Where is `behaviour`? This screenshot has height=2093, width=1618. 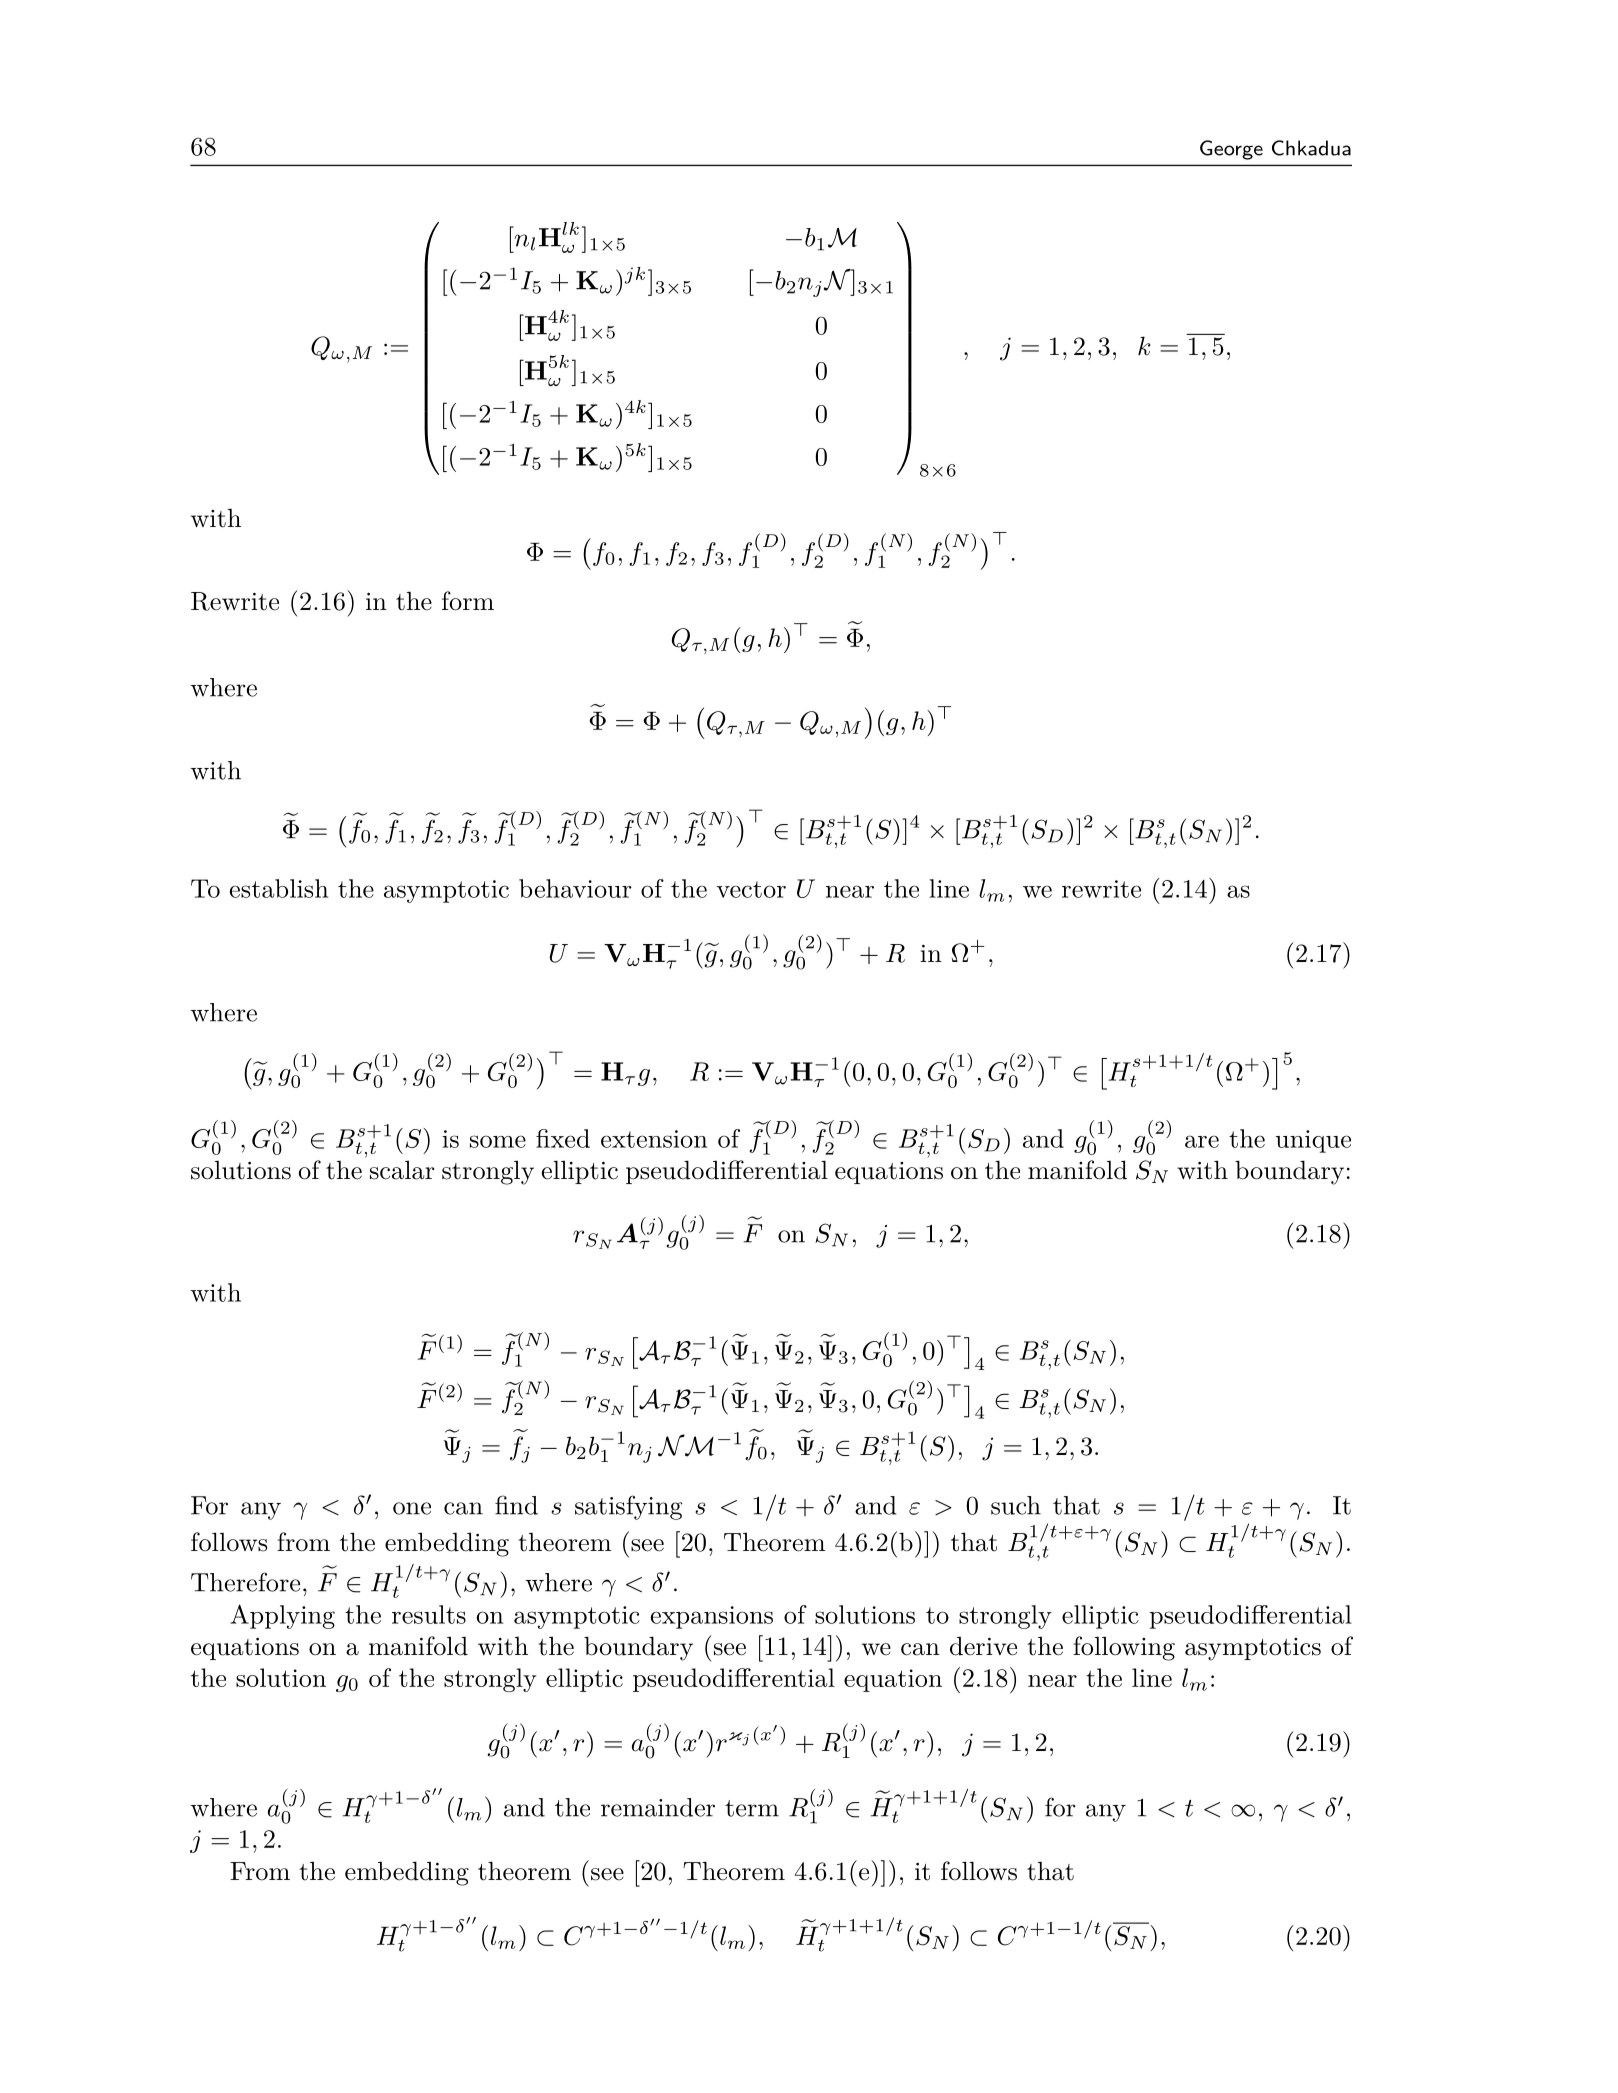
behaviour is located at coordinates (575, 888).
